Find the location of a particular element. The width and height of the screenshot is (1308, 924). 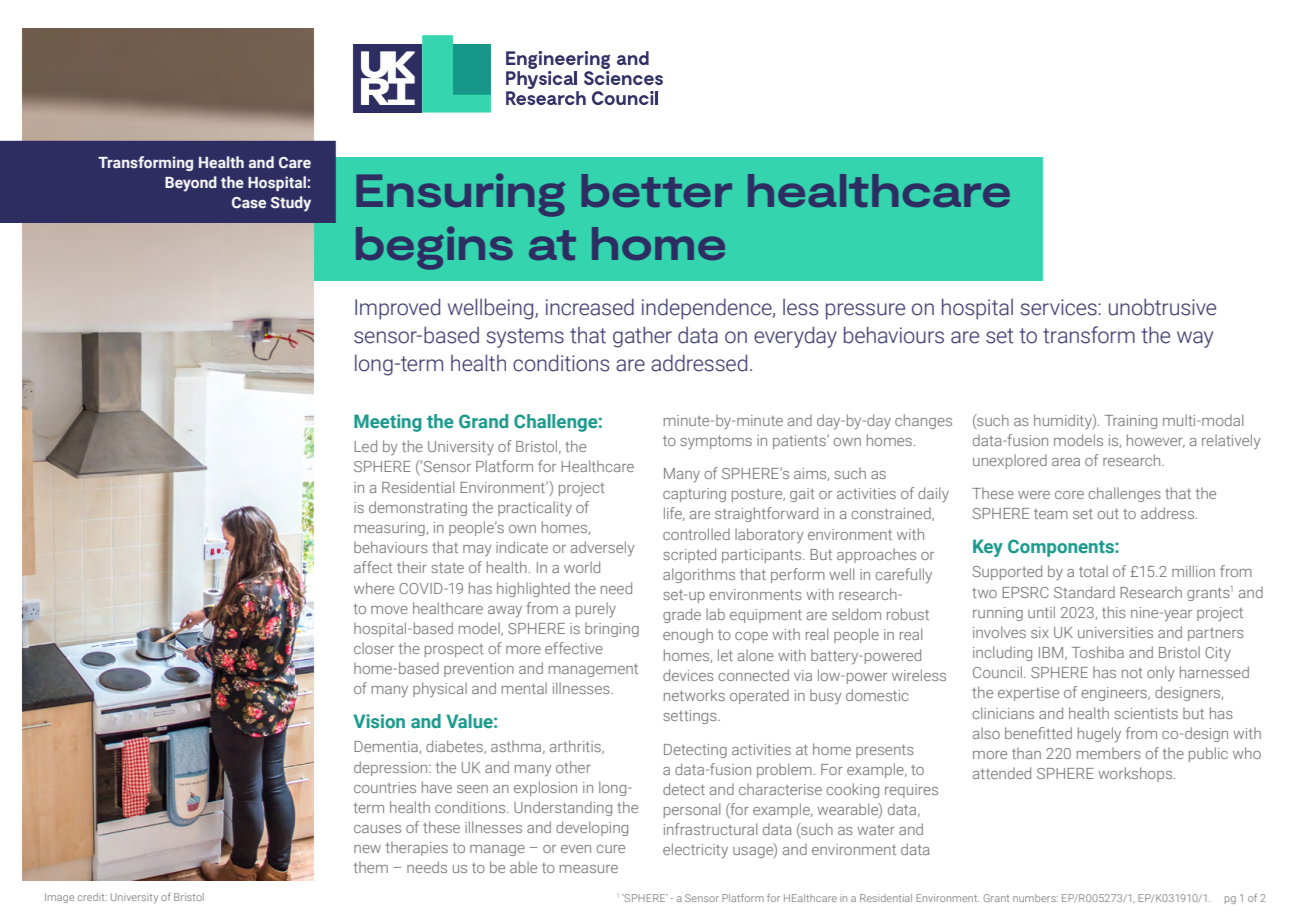

gather is located at coordinates (642, 337).
